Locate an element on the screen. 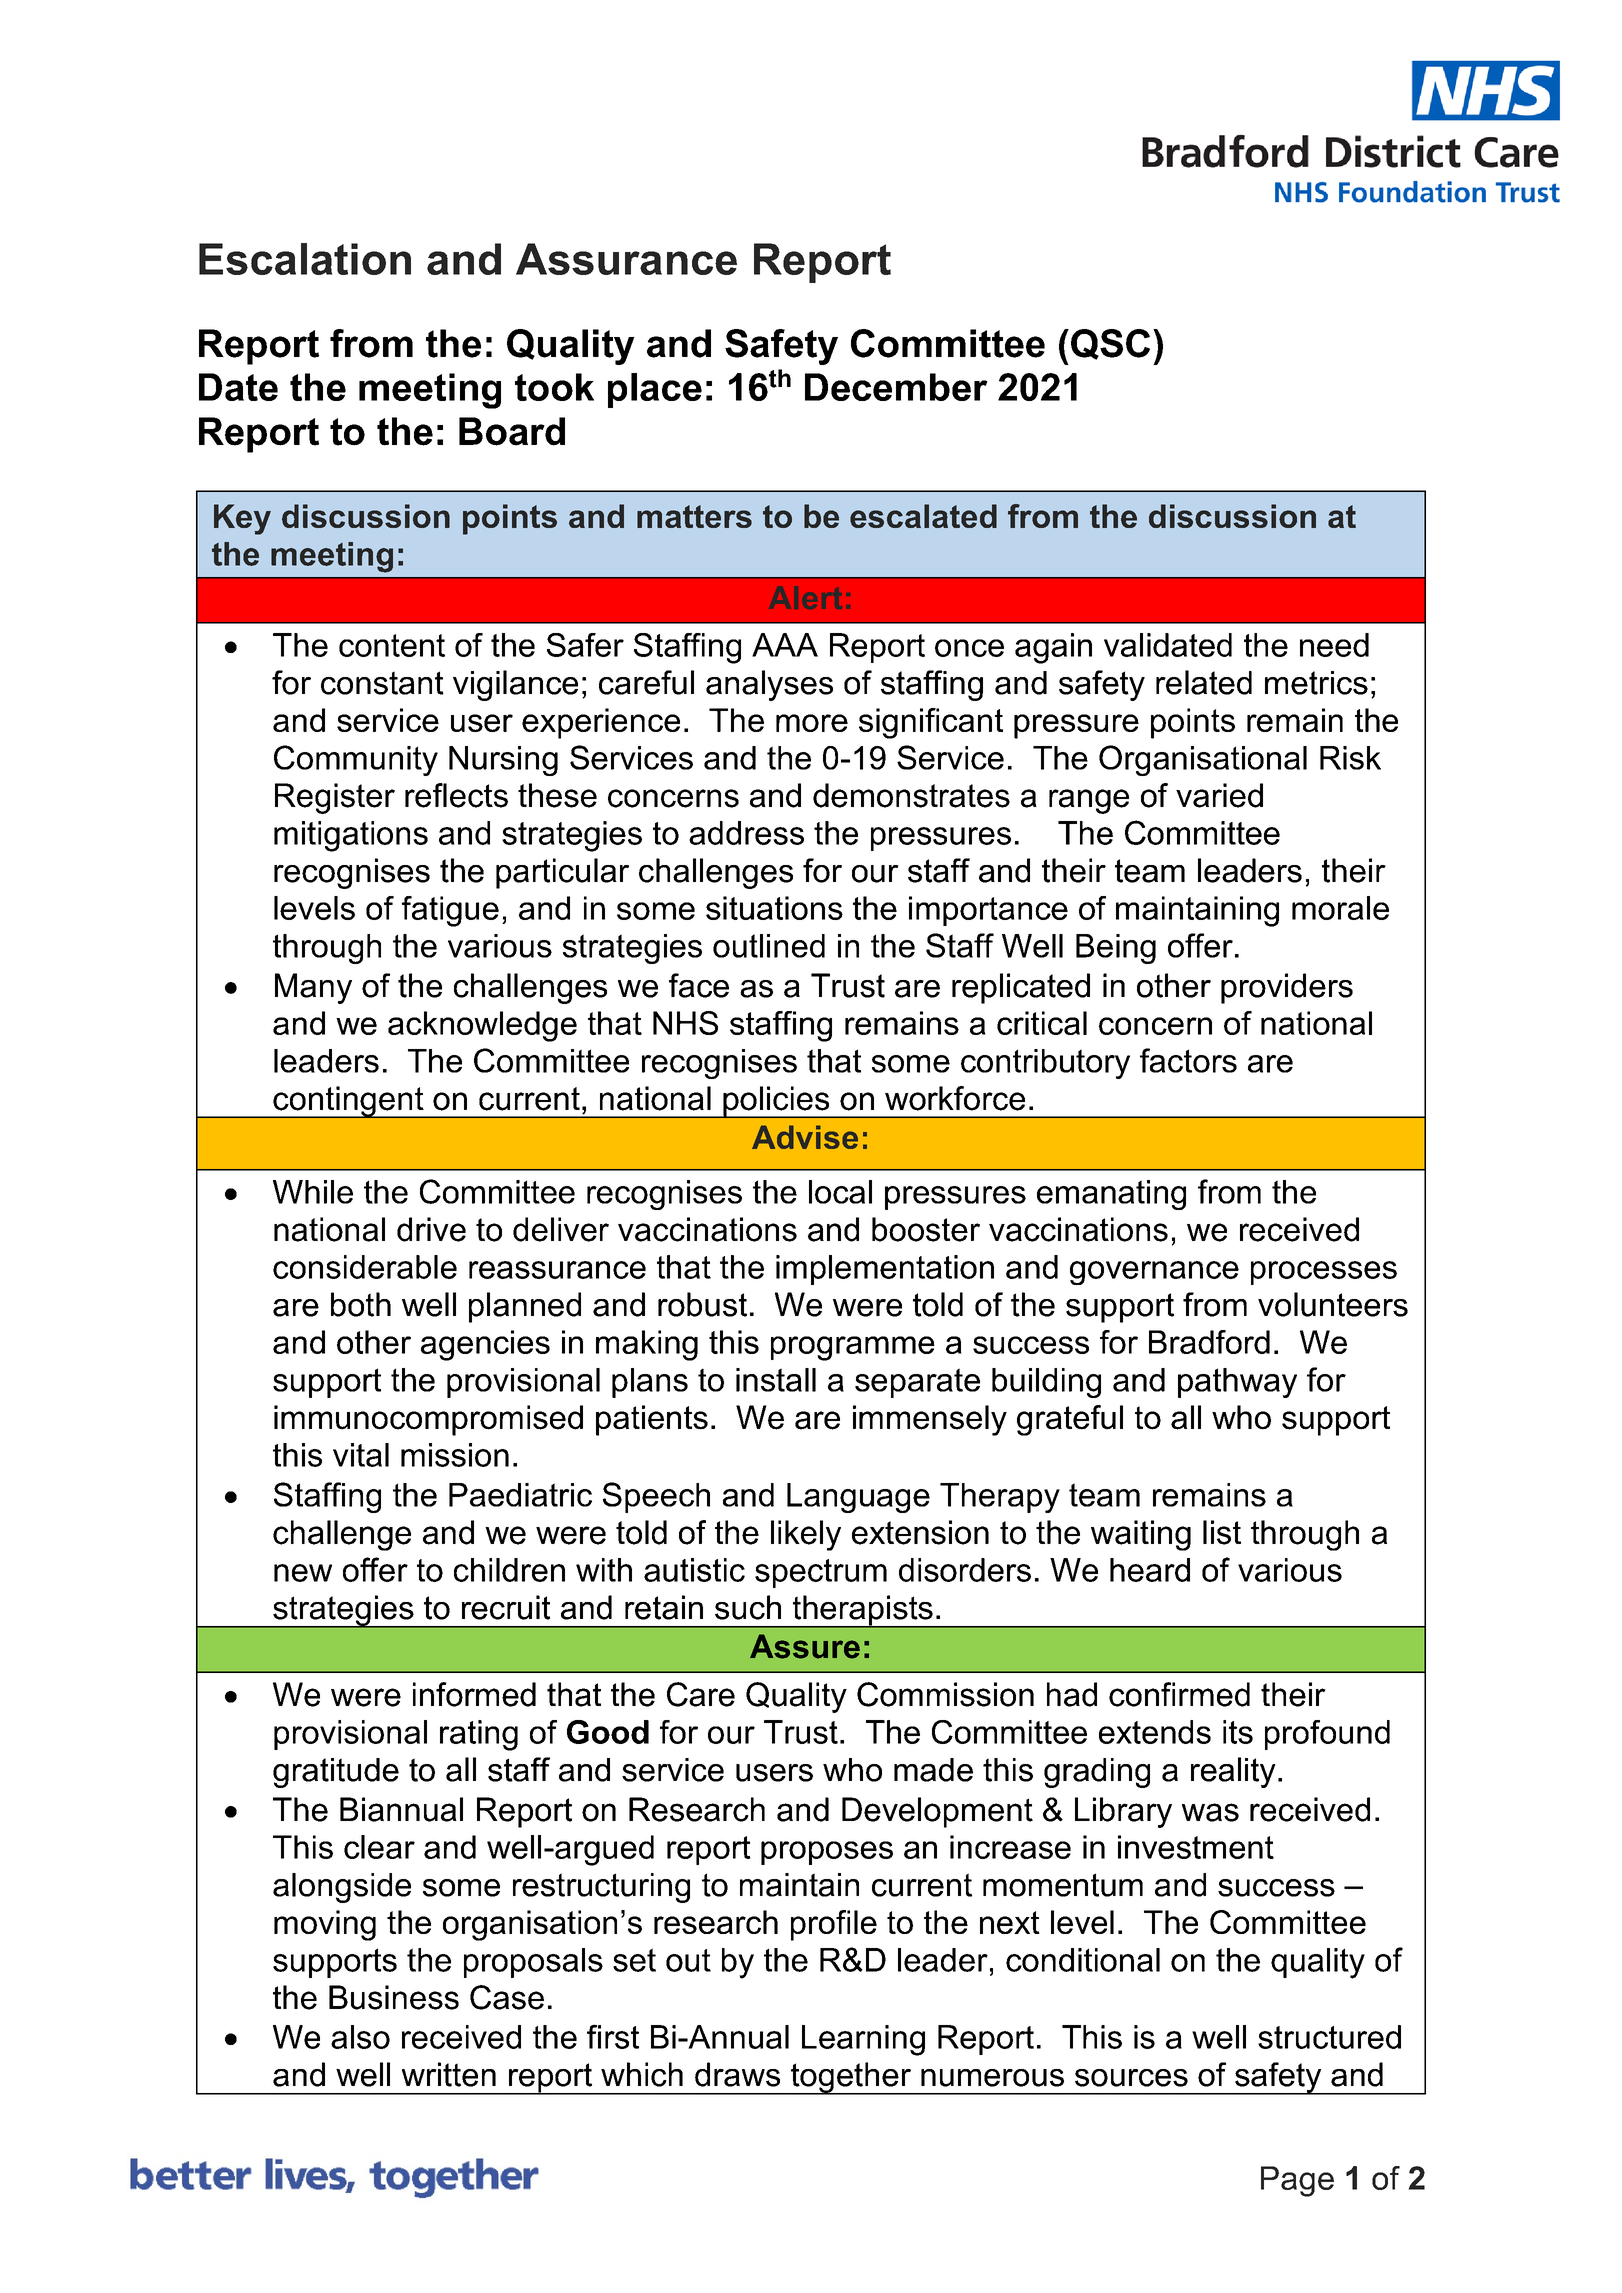 This screenshot has height=2293, width=1622. governance is located at coordinates (1154, 1273).
